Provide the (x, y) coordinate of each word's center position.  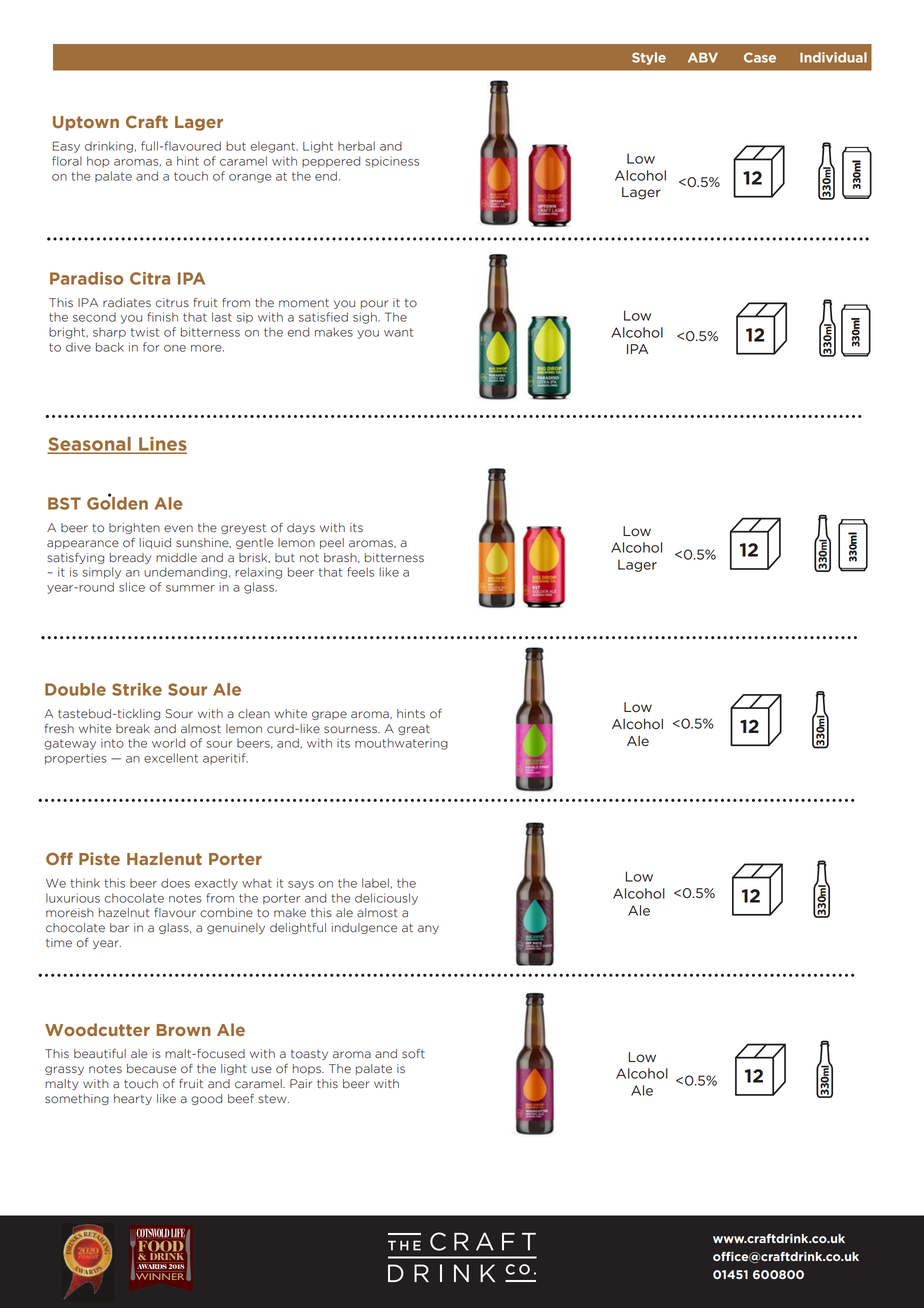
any (428, 929)
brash (341, 558)
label (375, 883)
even (178, 529)
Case (760, 57)
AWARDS (152, 1267)
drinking (109, 147)
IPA (637, 349)
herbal (356, 146)
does (175, 883)
